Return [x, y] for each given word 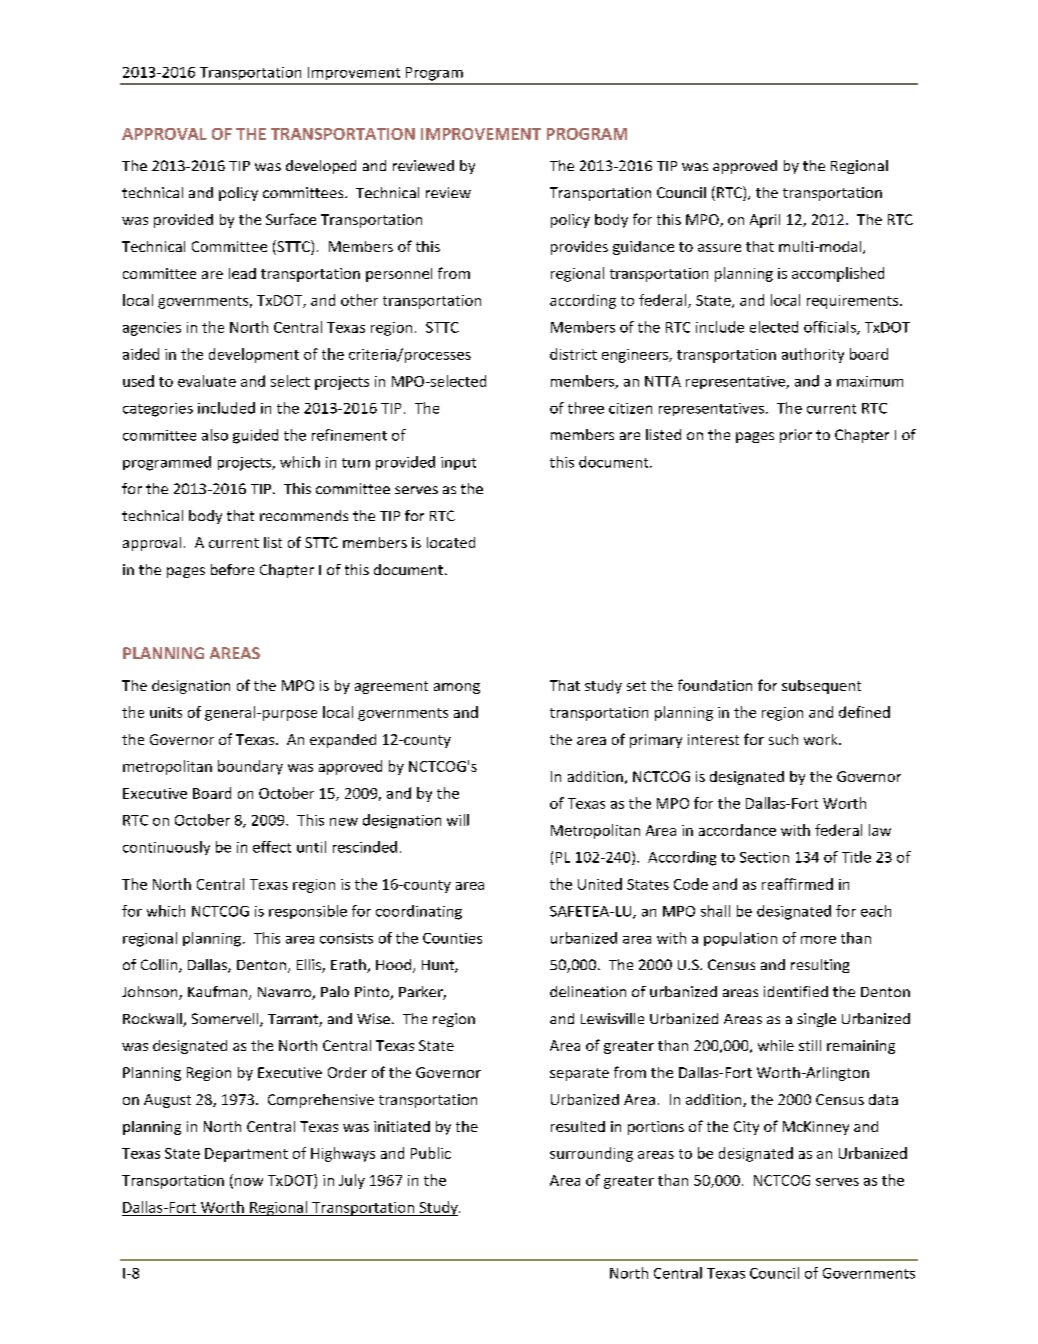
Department [246, 1155]
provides [579, 248]
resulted [578, 1126]
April [765, 221]
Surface [291, 219]
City [746, 1128]
